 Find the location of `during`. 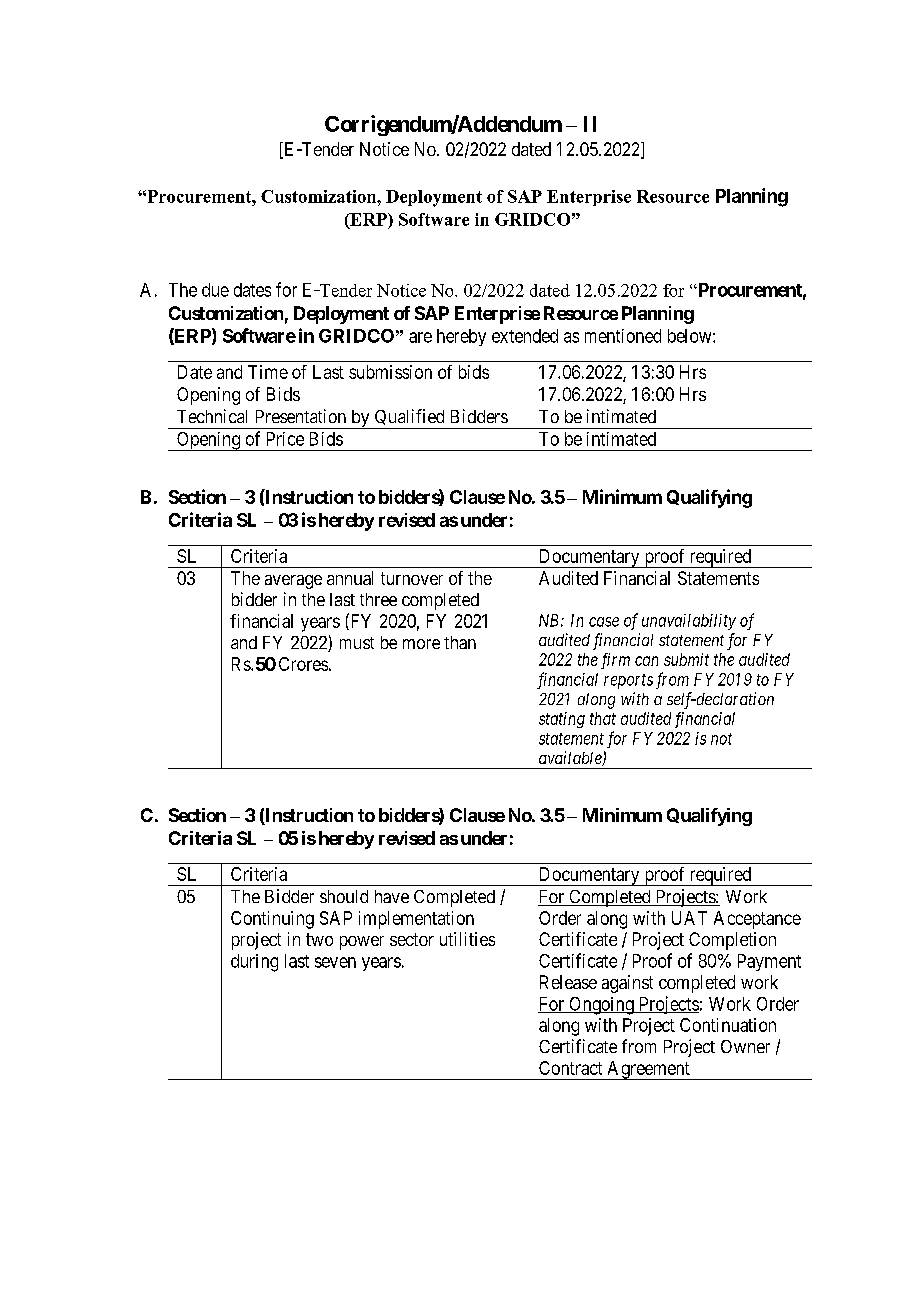

during is located at coordinates (254, 963).
